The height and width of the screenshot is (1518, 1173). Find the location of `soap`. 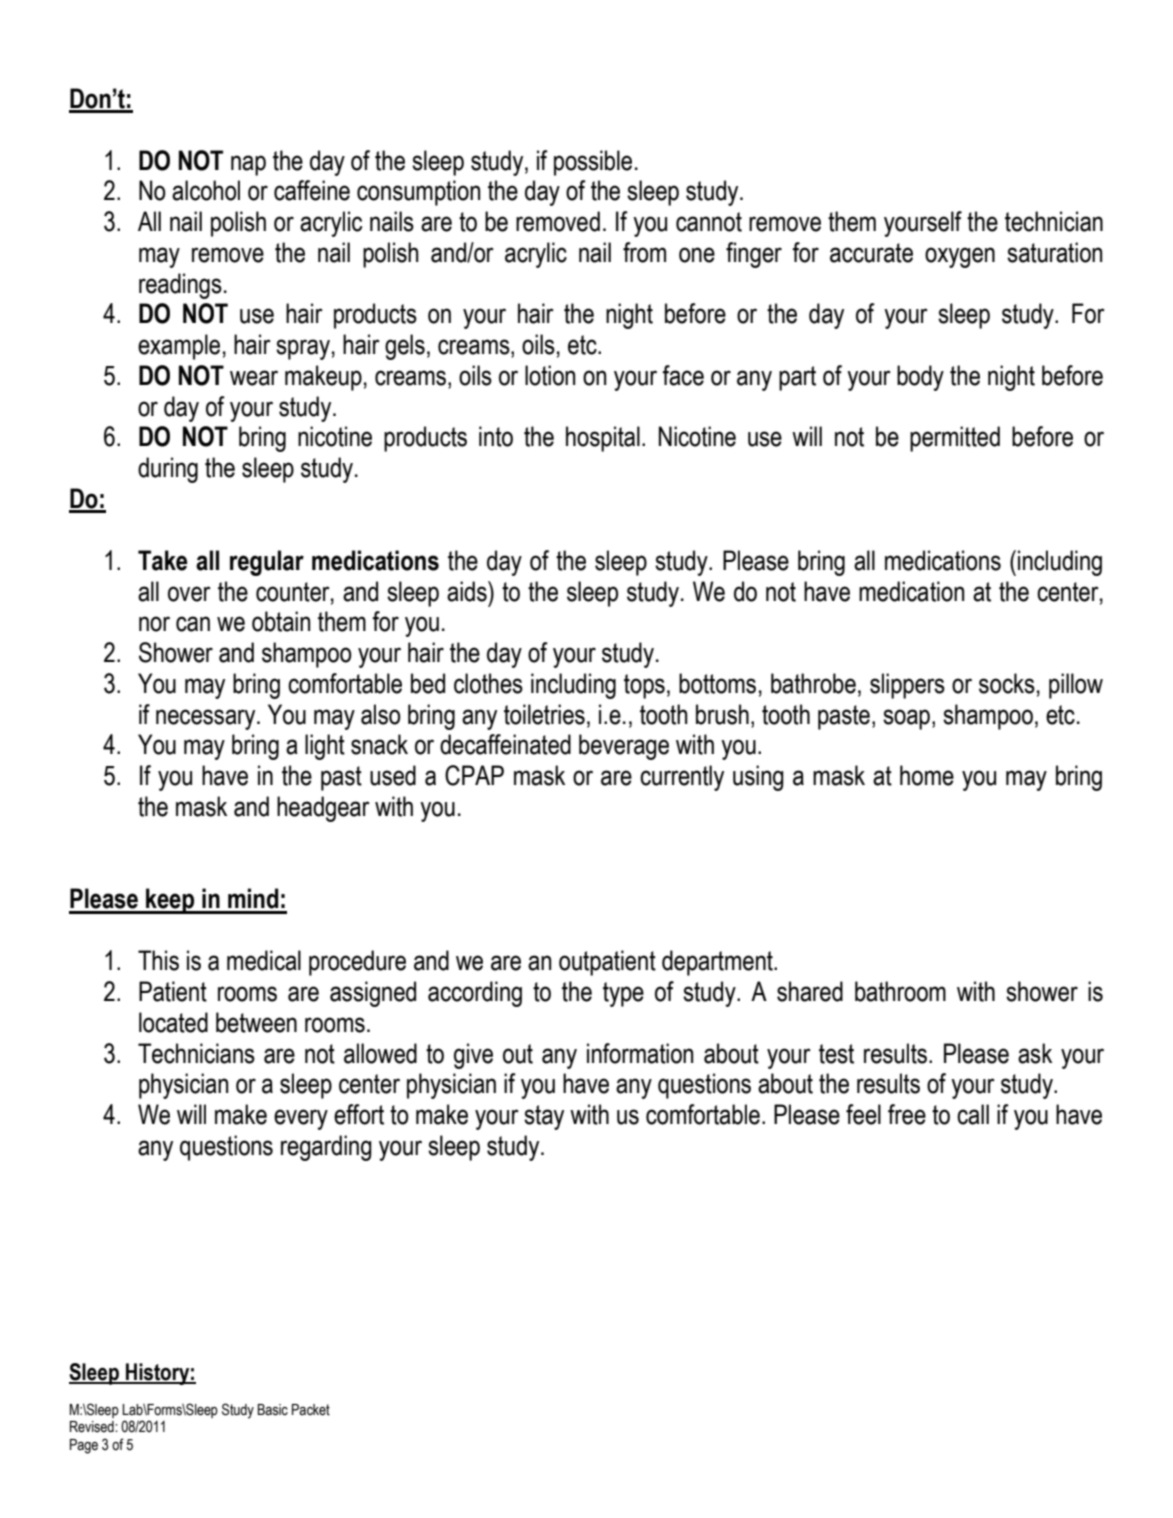

soap is located at coordinates (906, 719).
